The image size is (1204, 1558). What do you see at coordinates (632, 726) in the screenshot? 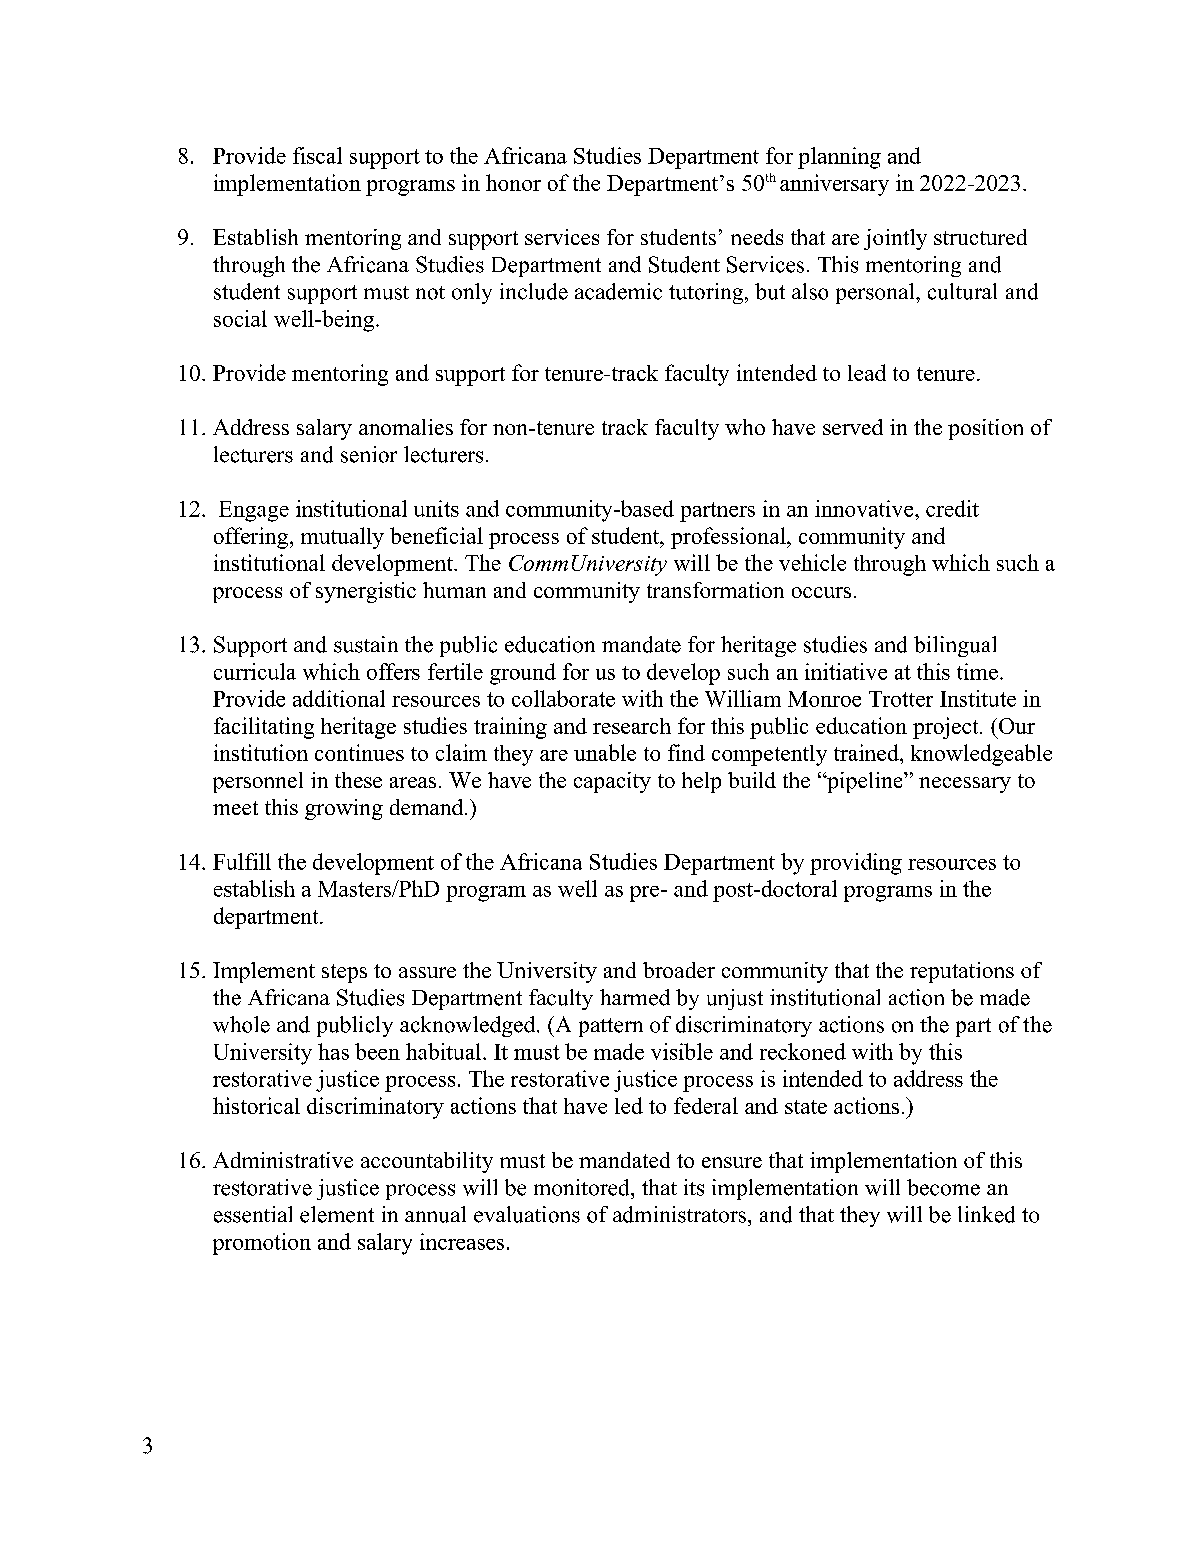
I see `research` at bounding box center [632, 726].
